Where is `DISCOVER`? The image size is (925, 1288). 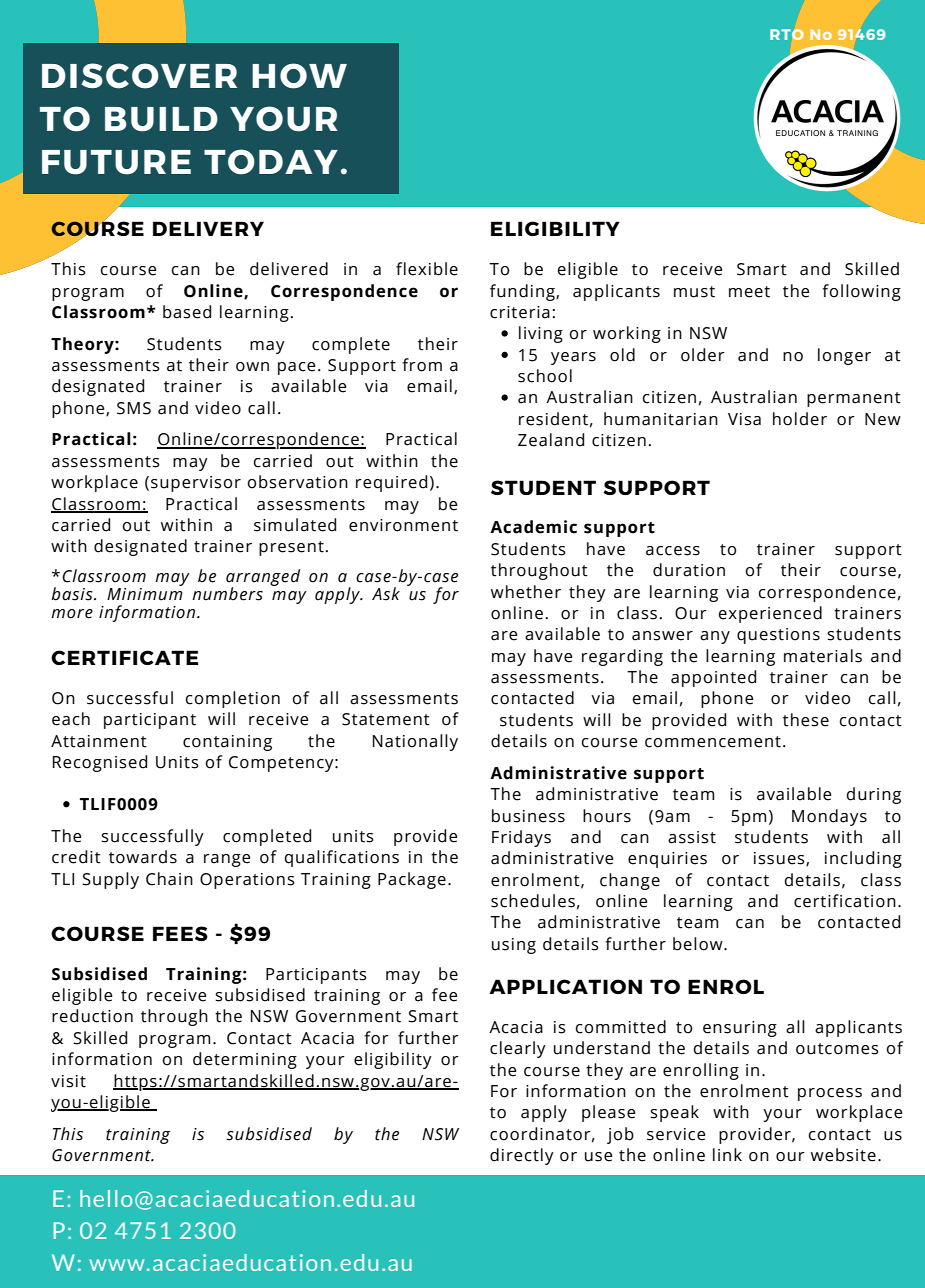 DISCOVER is located at coordinates (139, 76).
